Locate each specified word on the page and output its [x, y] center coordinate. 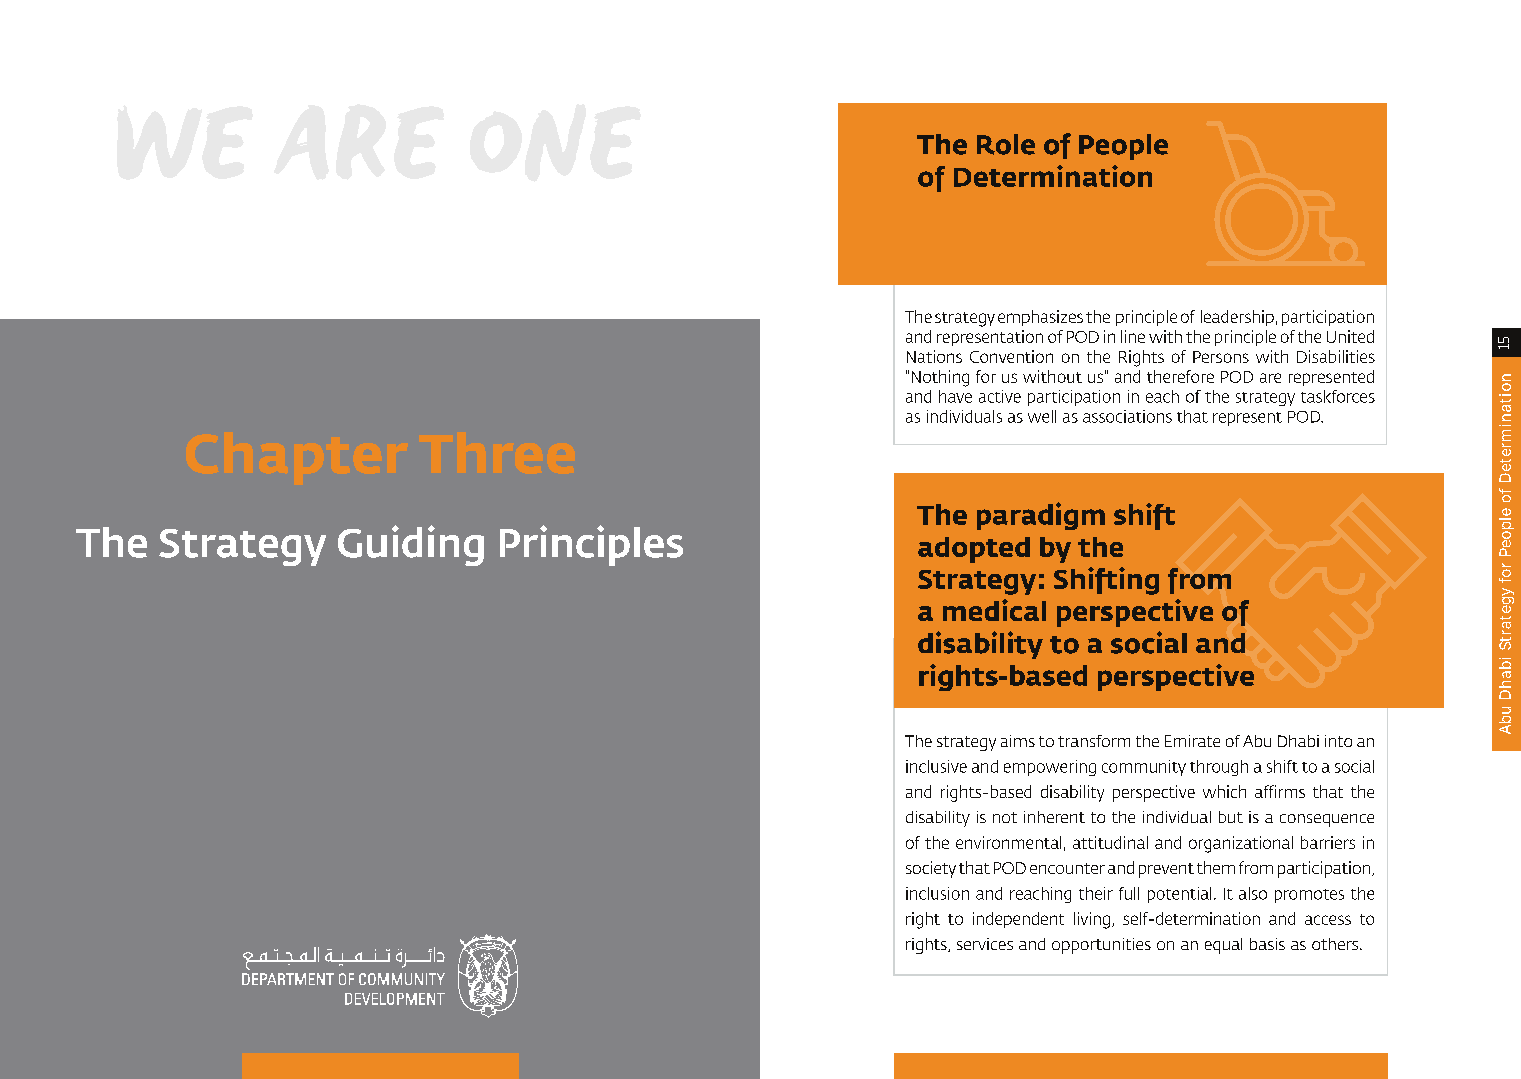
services [985, 944]
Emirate [1192, 741]
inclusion [937, 893]
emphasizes [1040, 318]
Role [1006, 144]
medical [994, 610]
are [1270, 378]
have [955, 396]
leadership [1237, 318]
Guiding [411, 545]
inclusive [936, 766]
